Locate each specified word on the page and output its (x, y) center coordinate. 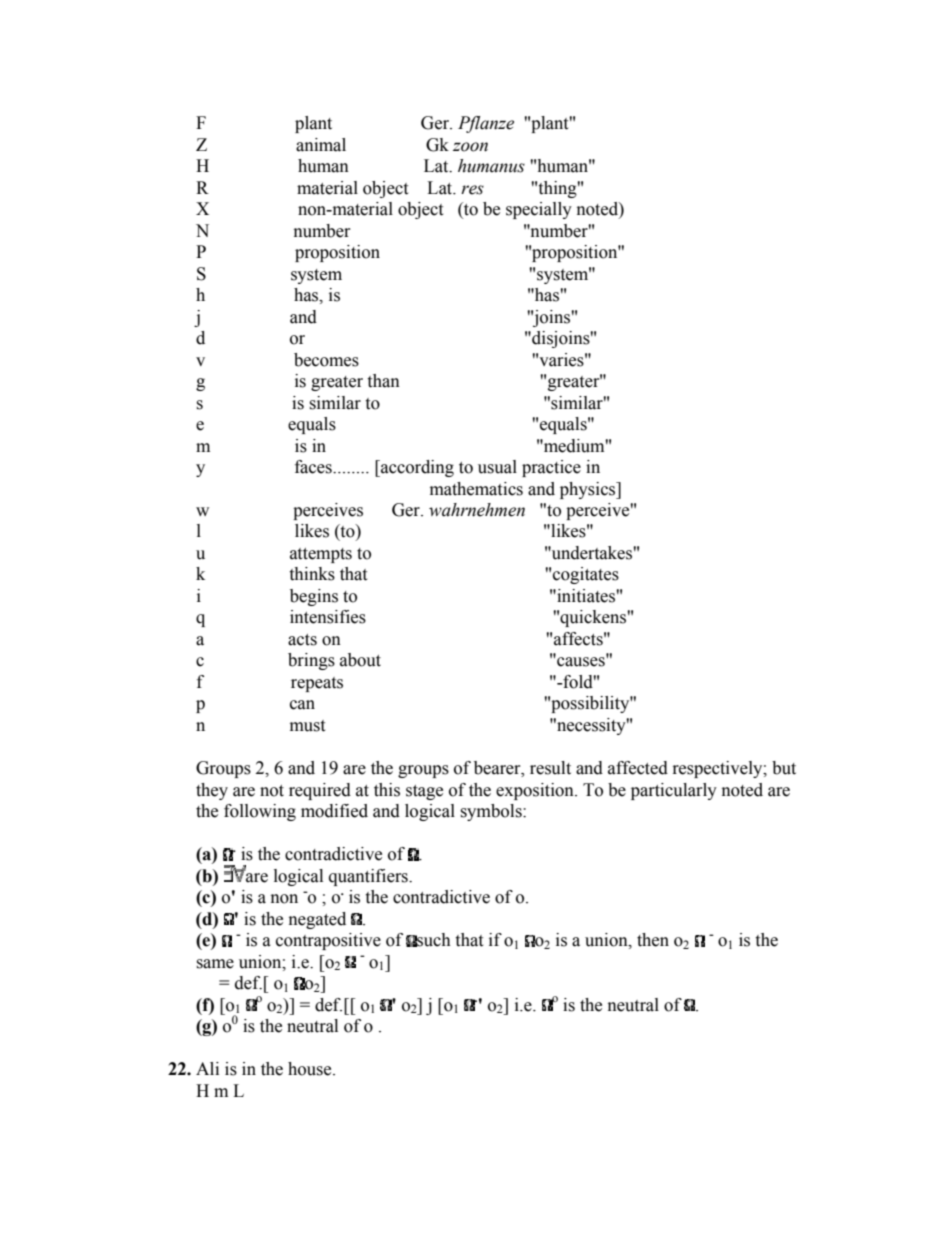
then (653, 940)
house (311, 1069)
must (307, 726)
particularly (674, 791)
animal (321, 145)
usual (497, 467)
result (550, 768)
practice (551, 468)
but (784, 768)
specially (539, 210)
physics (589, 490)
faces (314, 467)
